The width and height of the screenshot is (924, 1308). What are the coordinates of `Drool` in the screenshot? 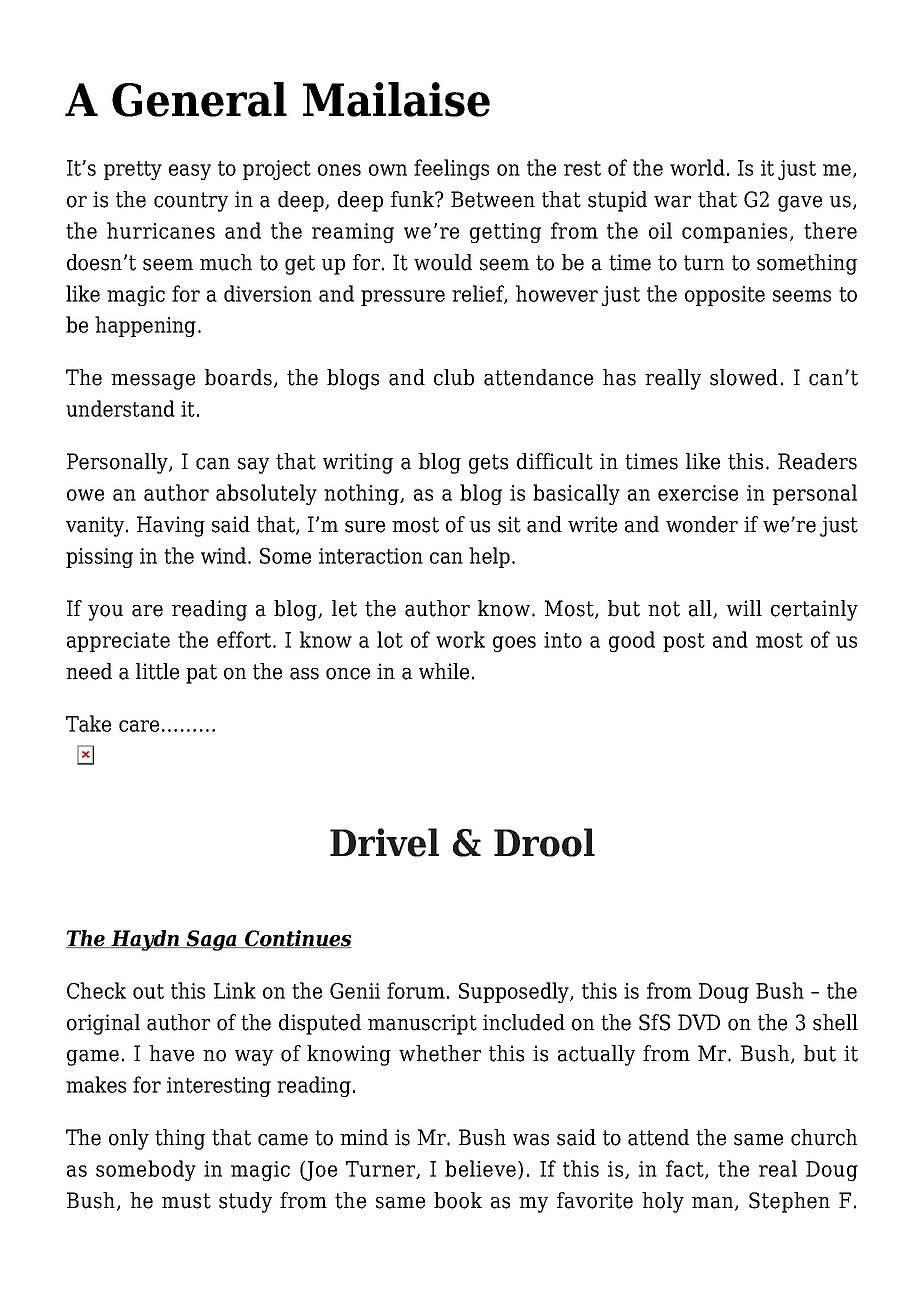 It's located at (544, 842).
